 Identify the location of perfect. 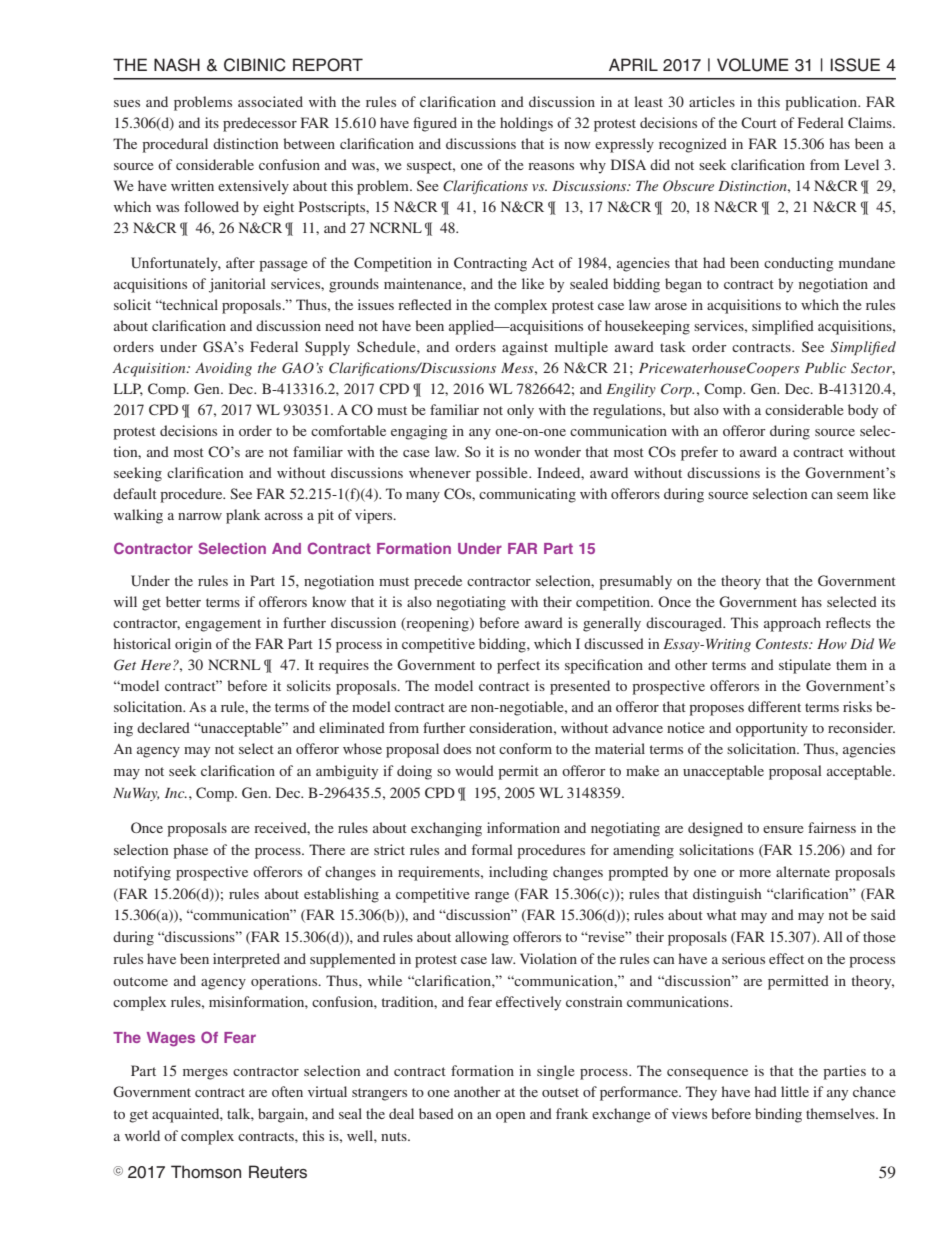
(518, 666).
